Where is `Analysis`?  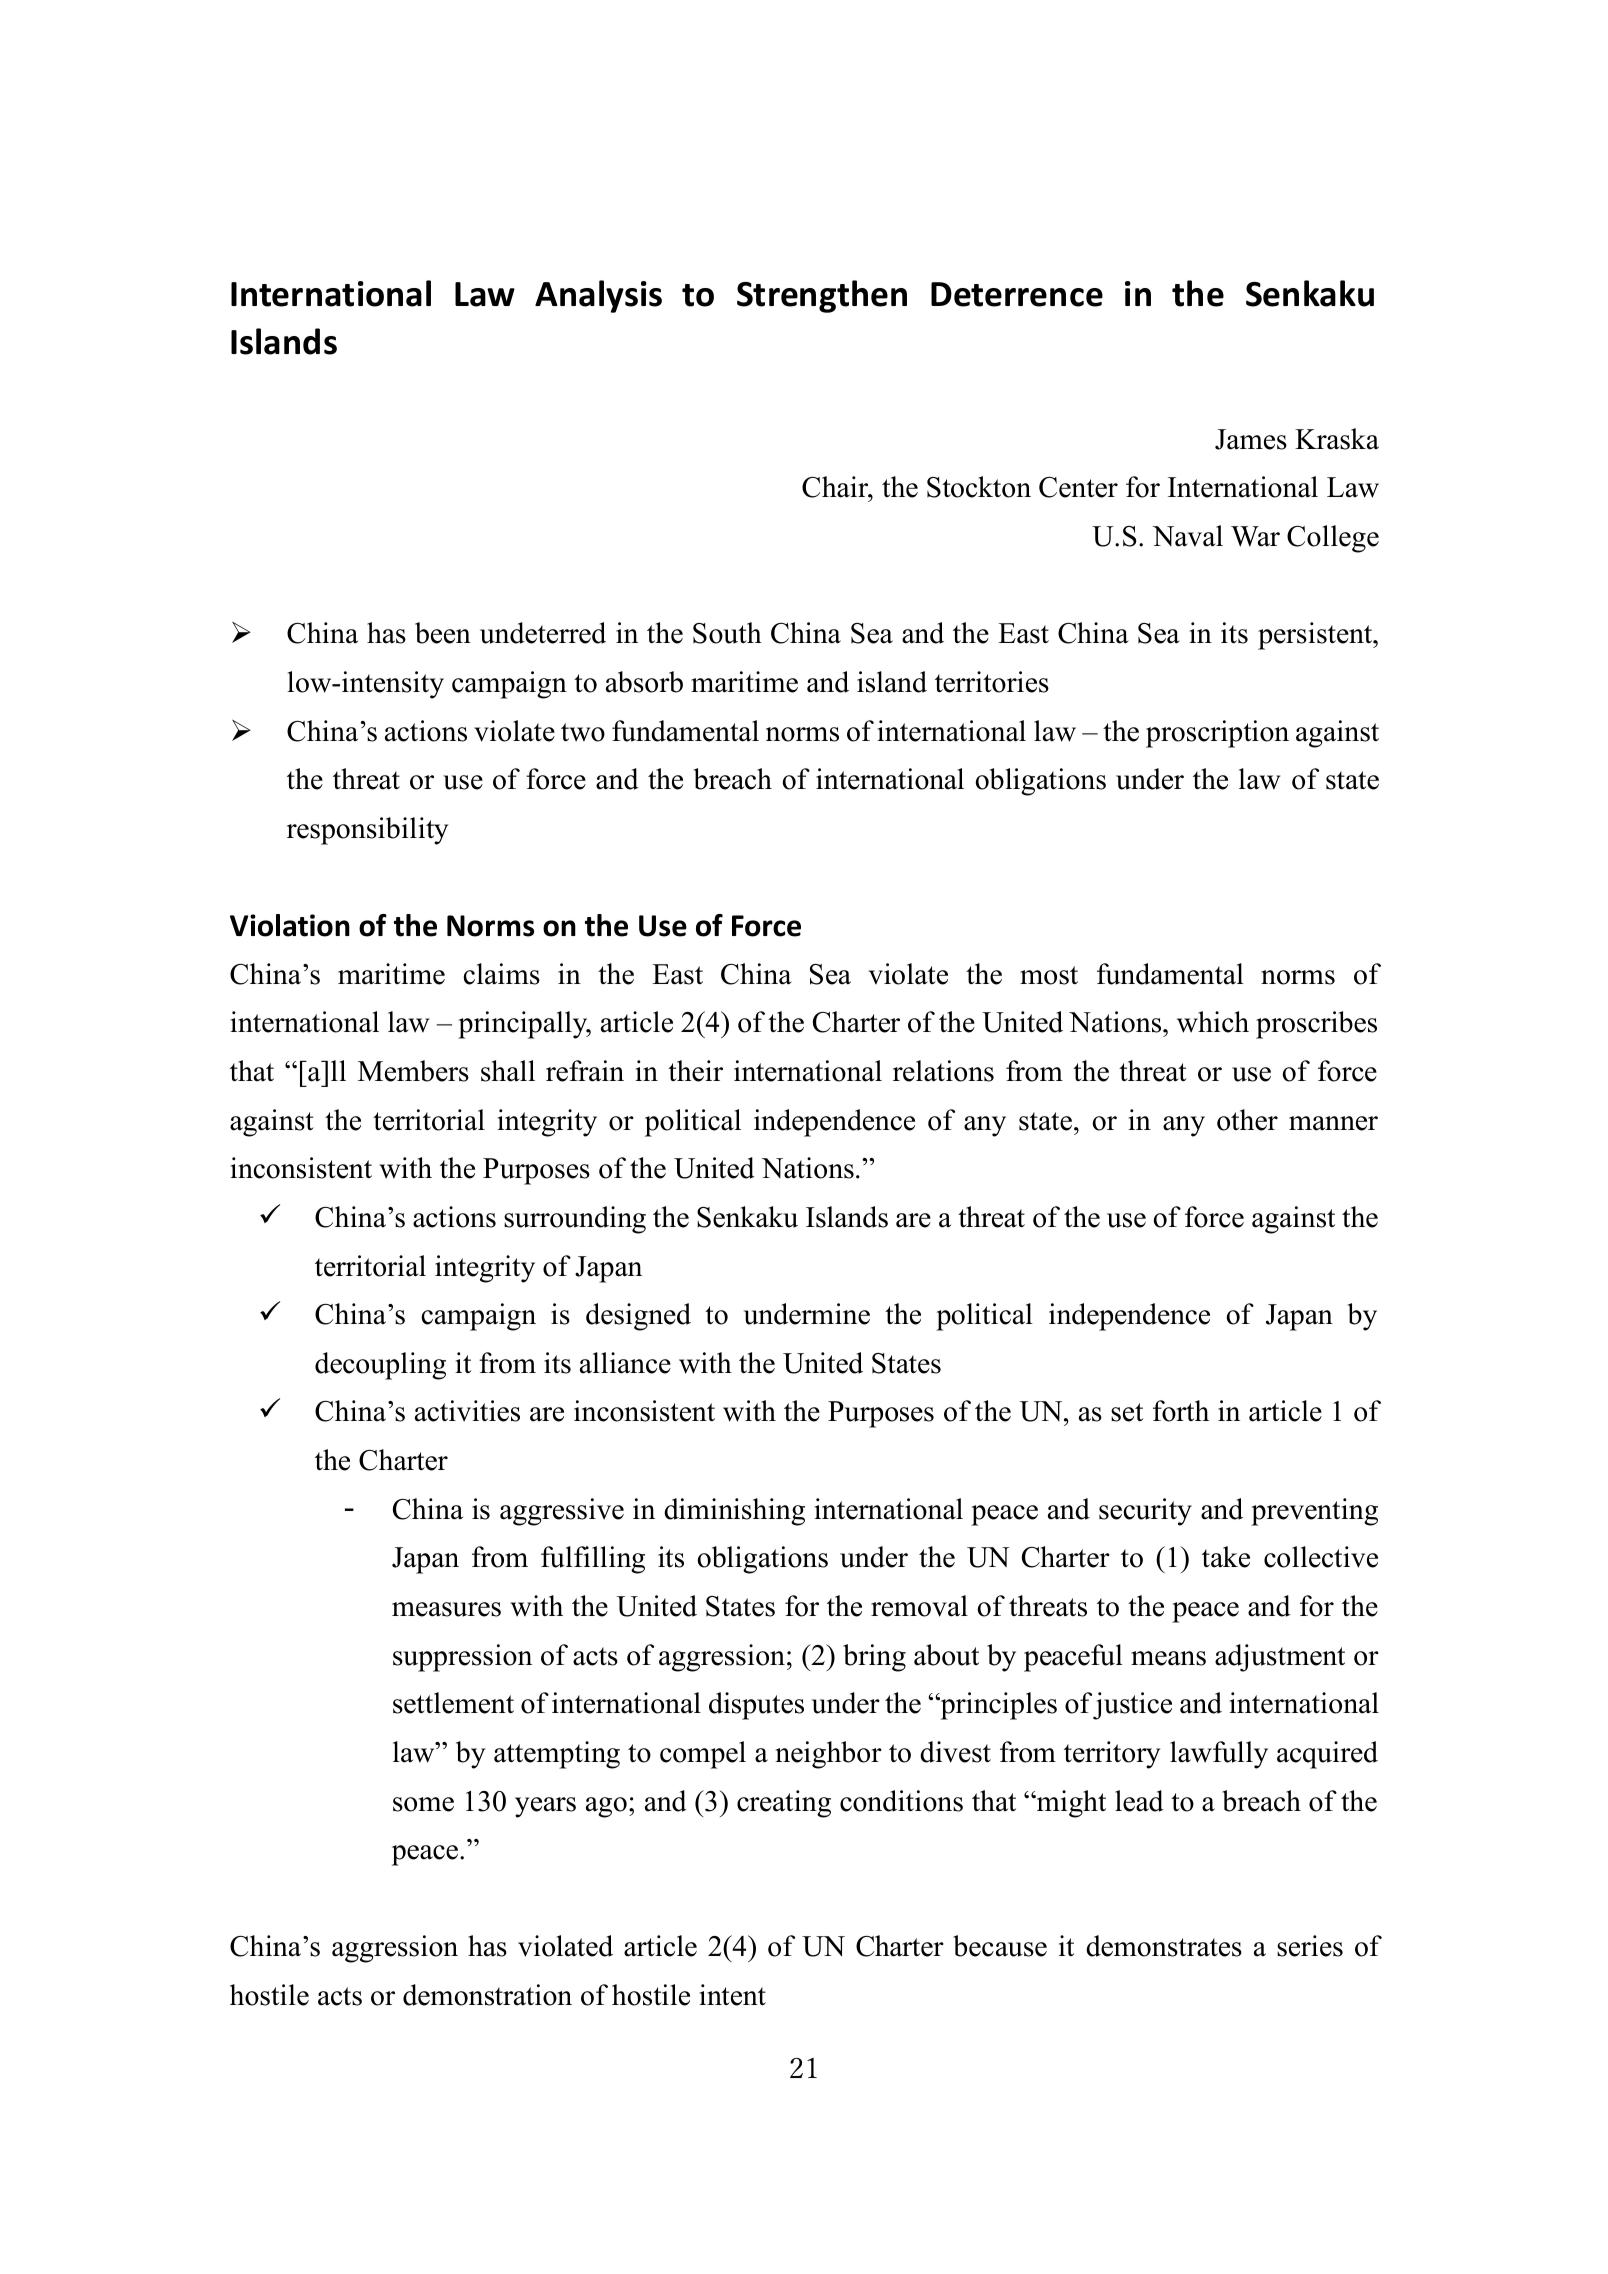 Analysis is located at coordinates (598, 296).
